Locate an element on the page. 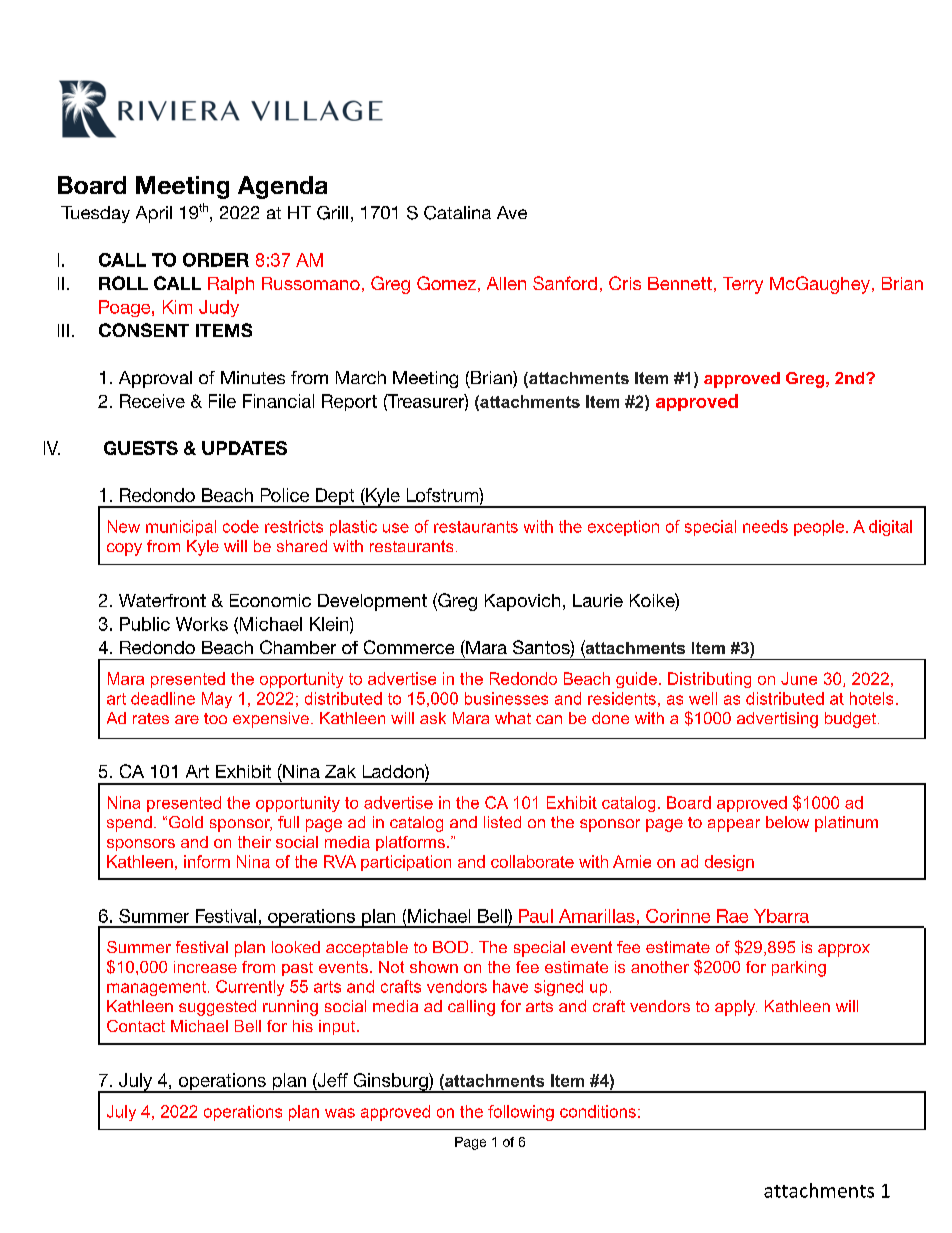 The image size is (952, 1233). Report is located at coordinates (349, 402).
